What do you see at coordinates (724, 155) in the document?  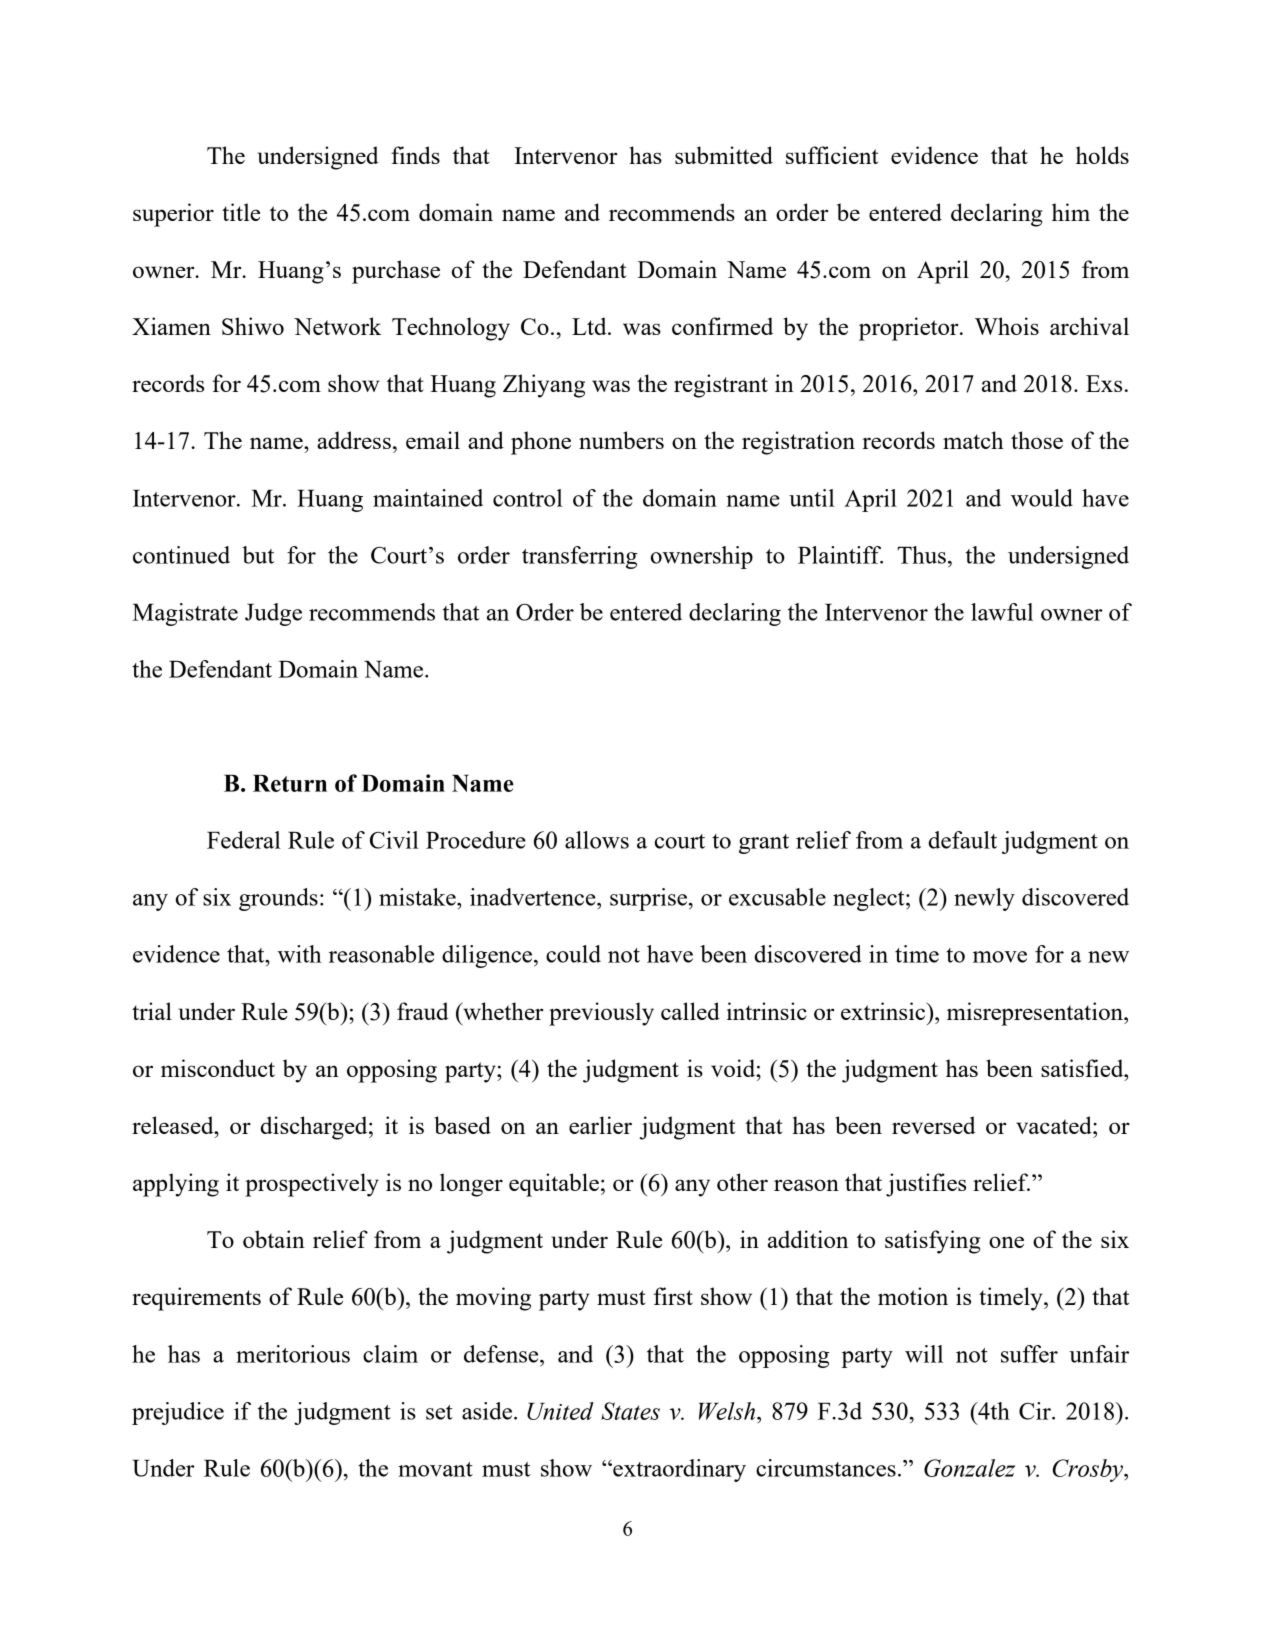 I see `submitted` at bounding box center [724, 155].
